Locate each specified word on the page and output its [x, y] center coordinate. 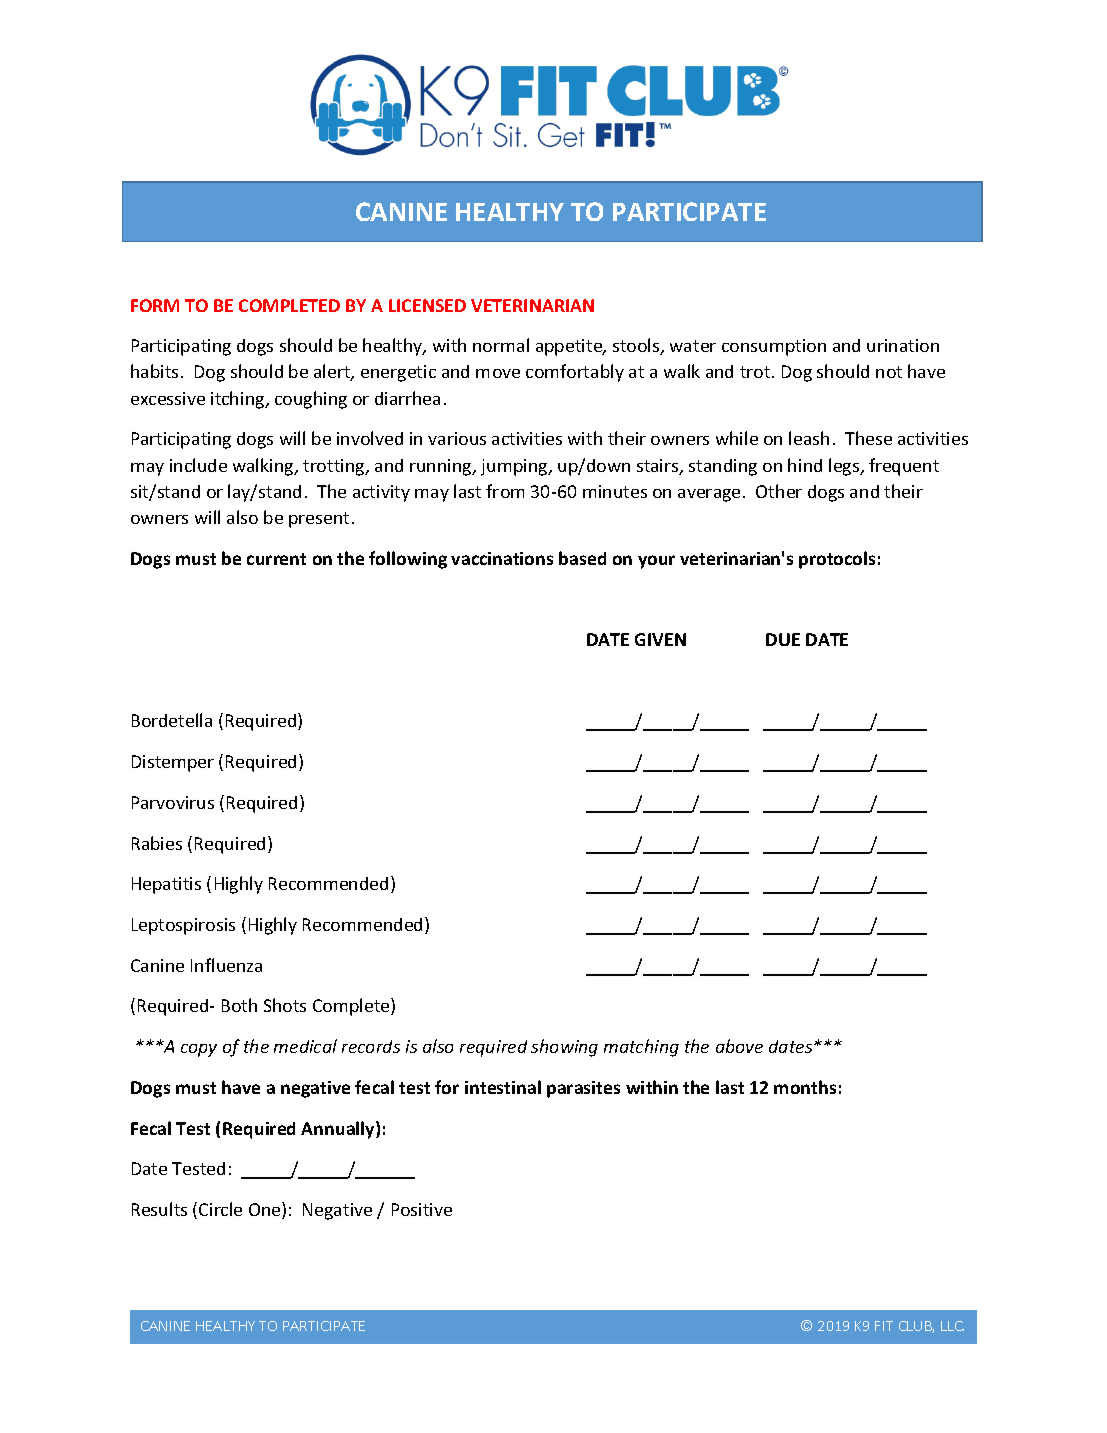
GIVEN [660, 639]
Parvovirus [173, 802]
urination [903, 345]
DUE [783, 639]
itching [239, 400]
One [266, 1210]
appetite [570, 347]
